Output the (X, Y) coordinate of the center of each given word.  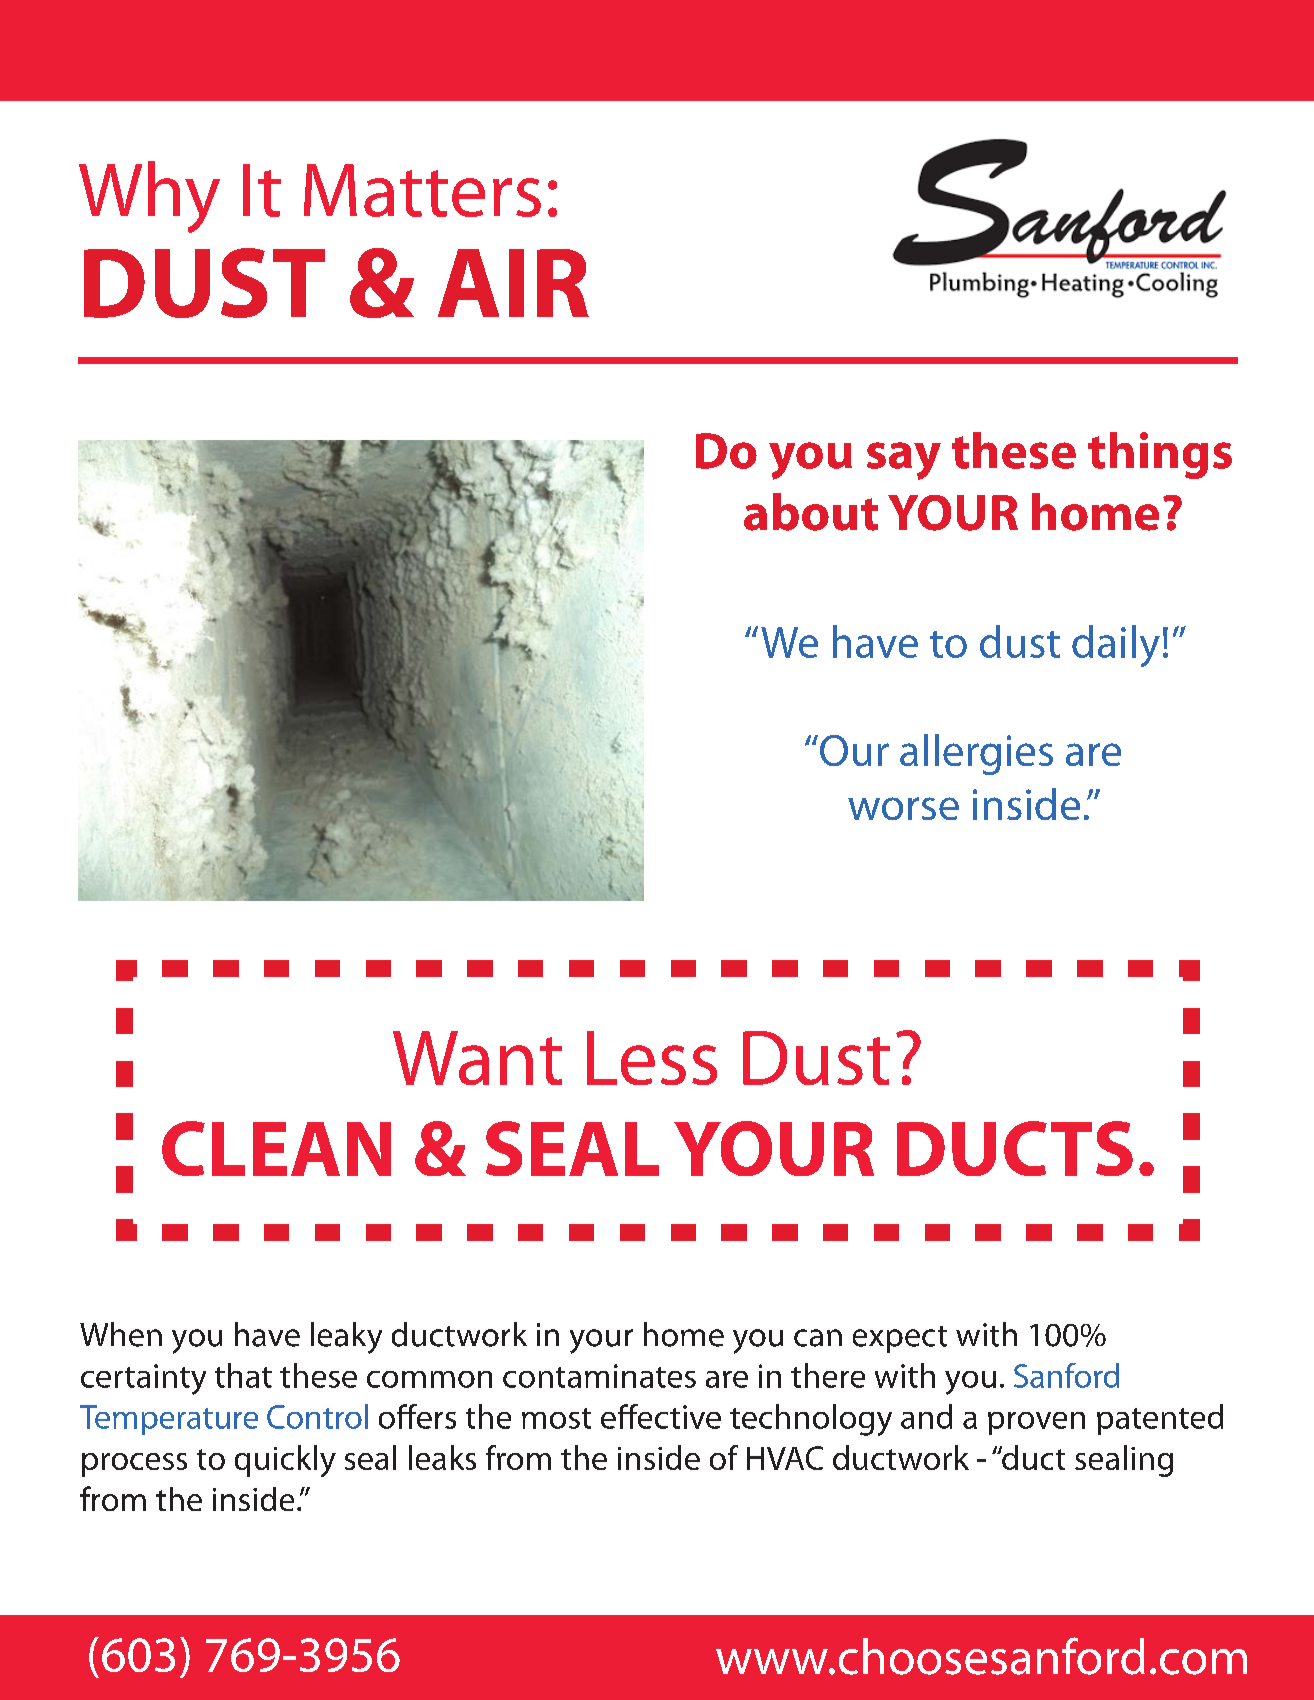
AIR (513, 283)
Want (477, 1058)
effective (661, 1416)
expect (900, 1339)
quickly (285, 1461)
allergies (976, 754)
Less (652, 1058)
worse (903, 808)
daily (1116, 646)
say (904, 461)
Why (149, 197)
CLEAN (276, 1148)
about (811, 512)
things (1160, 455)
